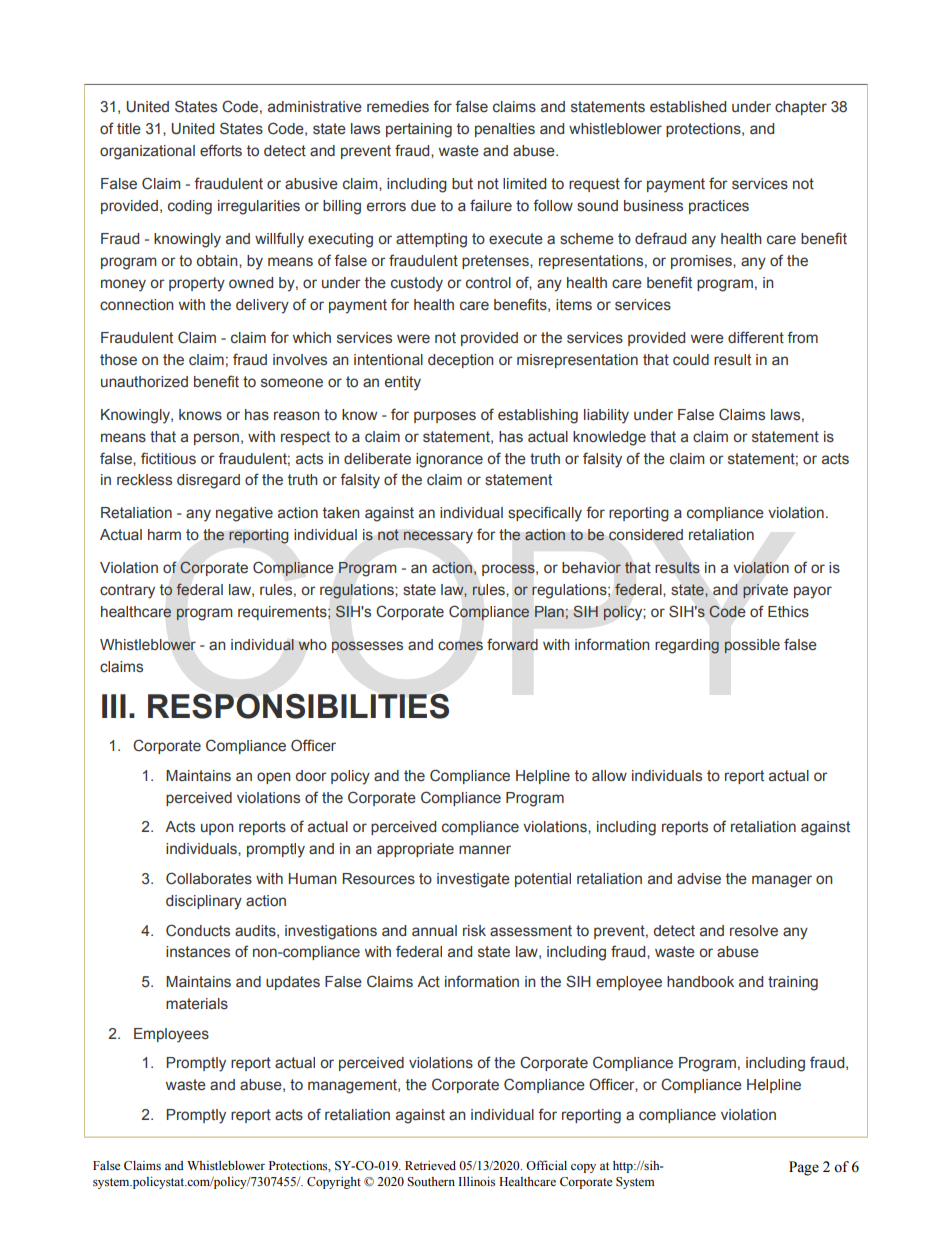  I want to click on pertaining, so click(419, 130).
